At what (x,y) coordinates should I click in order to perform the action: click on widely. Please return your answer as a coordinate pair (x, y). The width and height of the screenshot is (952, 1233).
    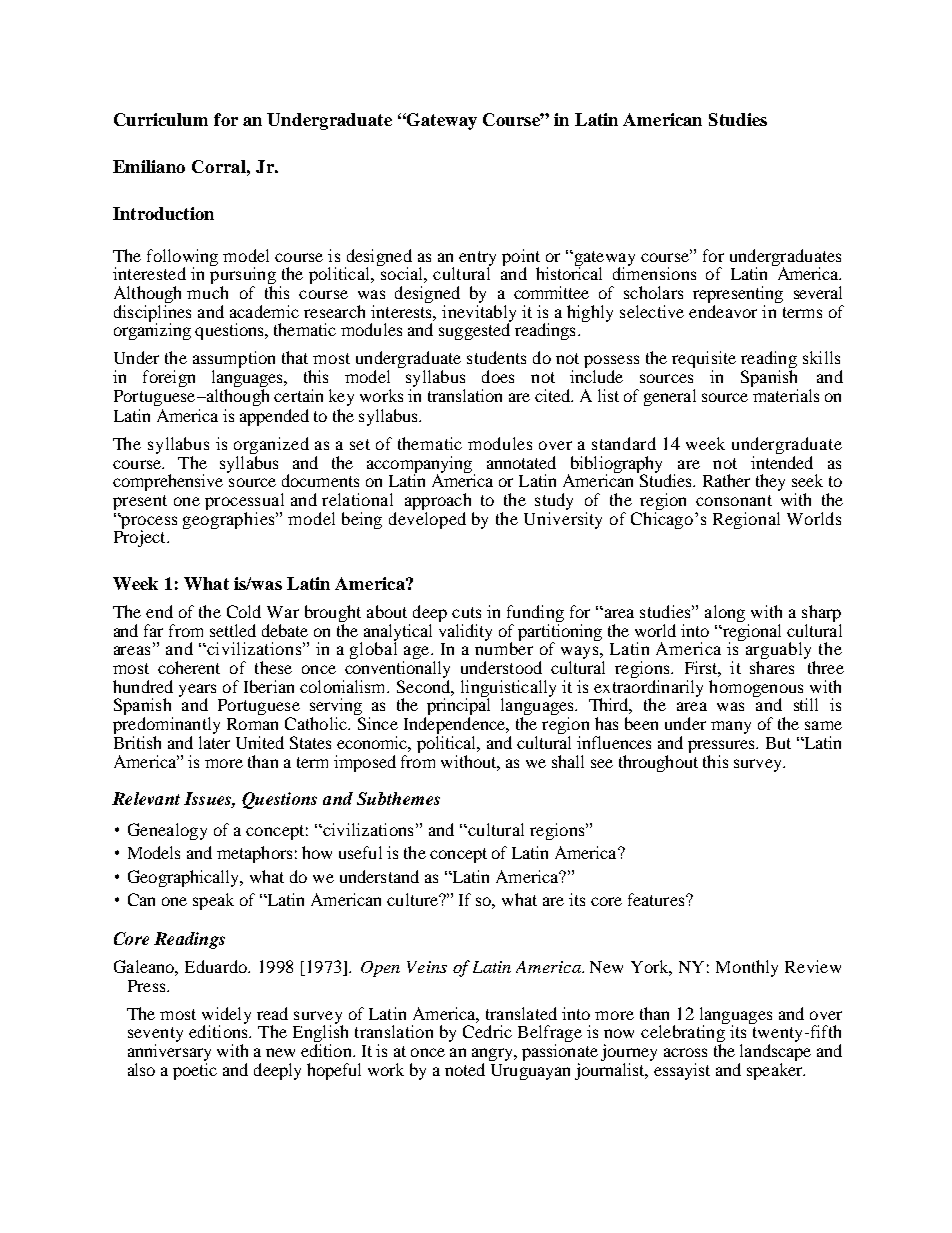
    Looking at the image, I should click on (226, 1016).
